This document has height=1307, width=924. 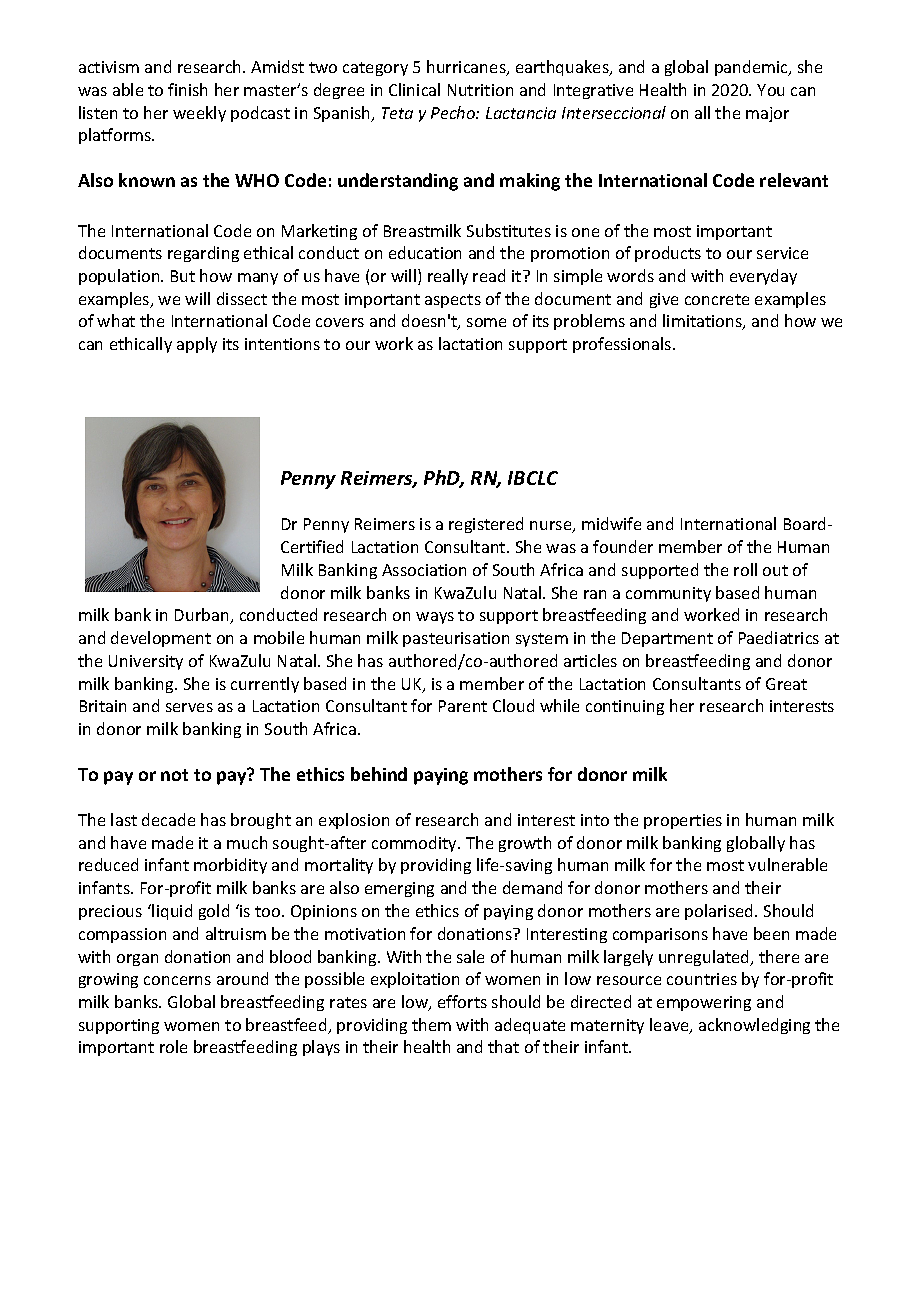 I want to click on roll, so click(x=745, y=569).
